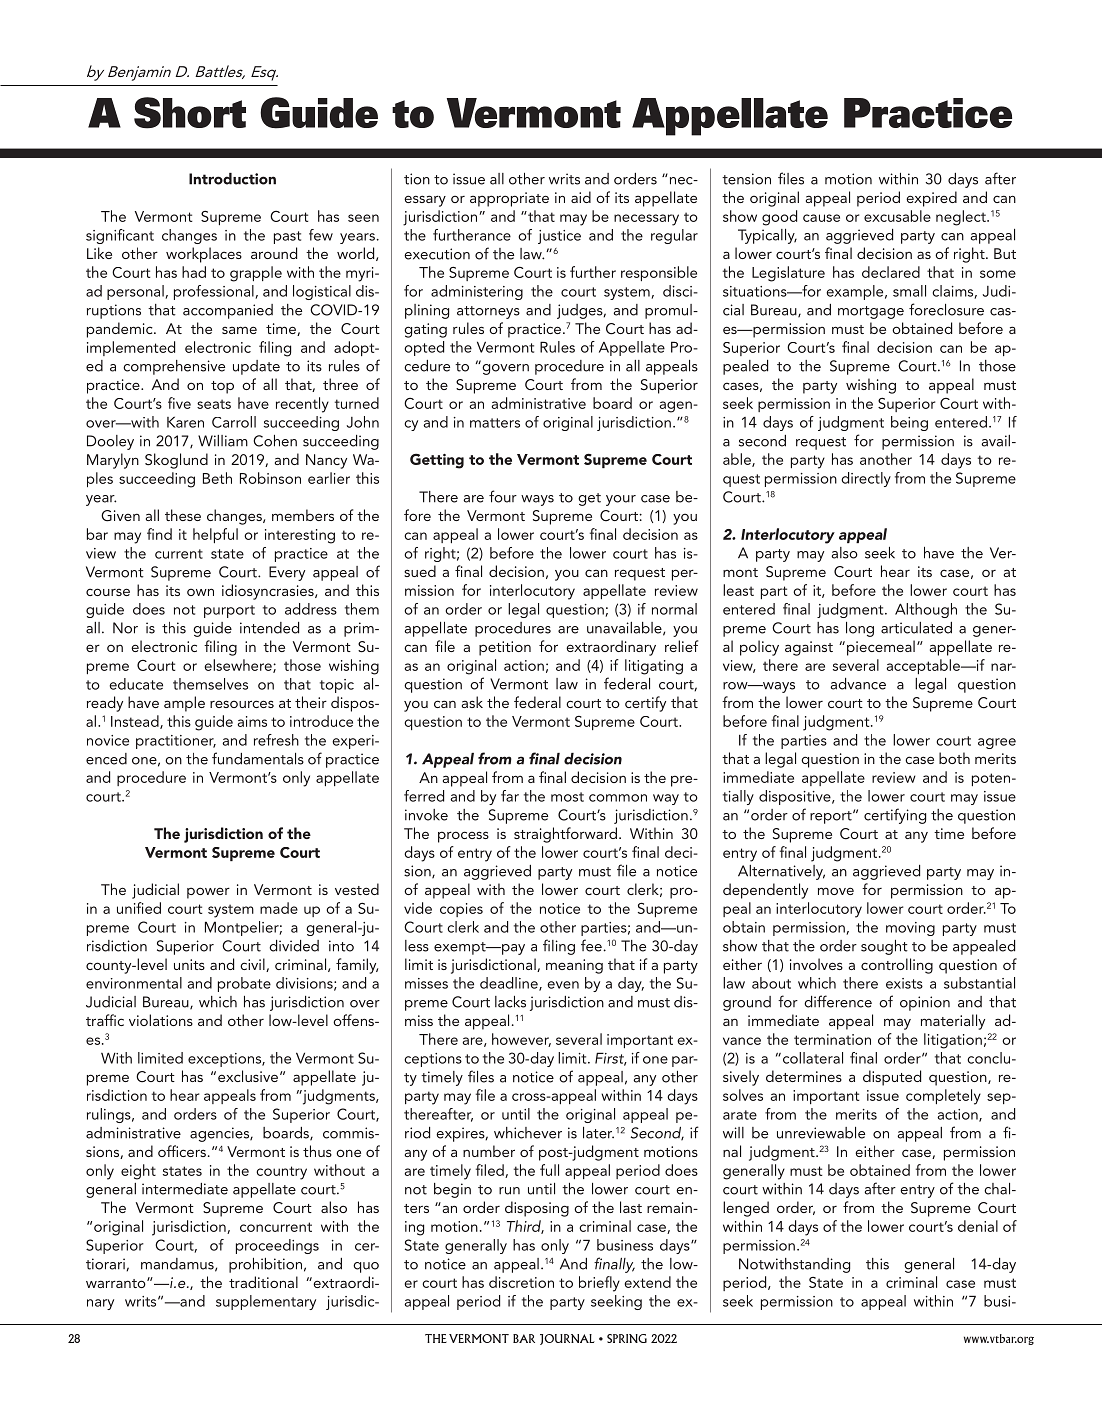 This screenshot has width=1102, height=1408. Describe the element at coordinates (978, 1226) in the screenshot. I see `denial` at that location.
